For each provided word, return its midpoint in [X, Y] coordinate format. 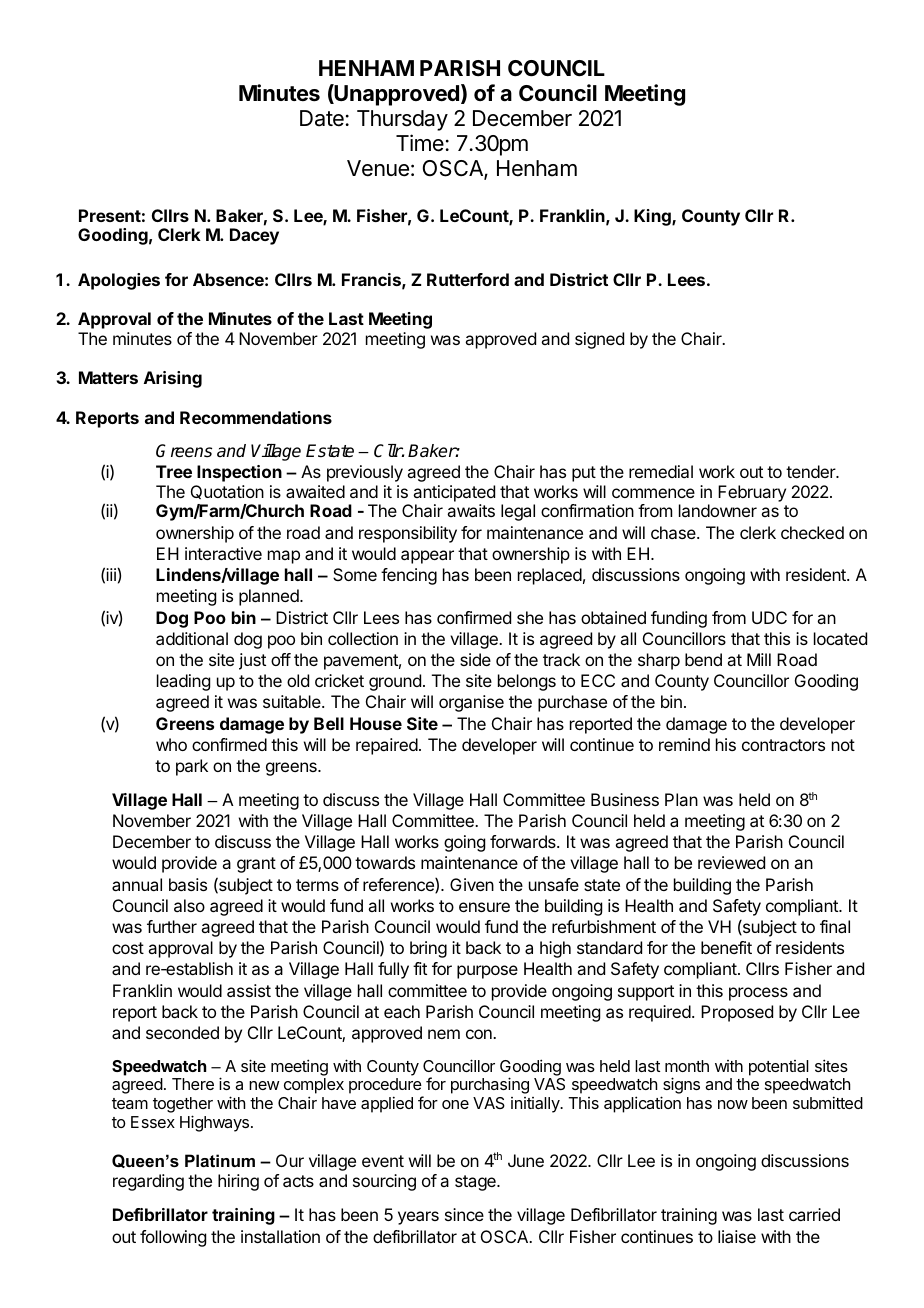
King [653, 217]
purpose [487, 972]
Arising [173, 379]
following [173, 1238]
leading [183, 682]
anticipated [454, 493]
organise [471, 703]
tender [812, 471]
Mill [759, 659]
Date [322, 118]
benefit [726, 947]
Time [420, 143]
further [172, 926]
